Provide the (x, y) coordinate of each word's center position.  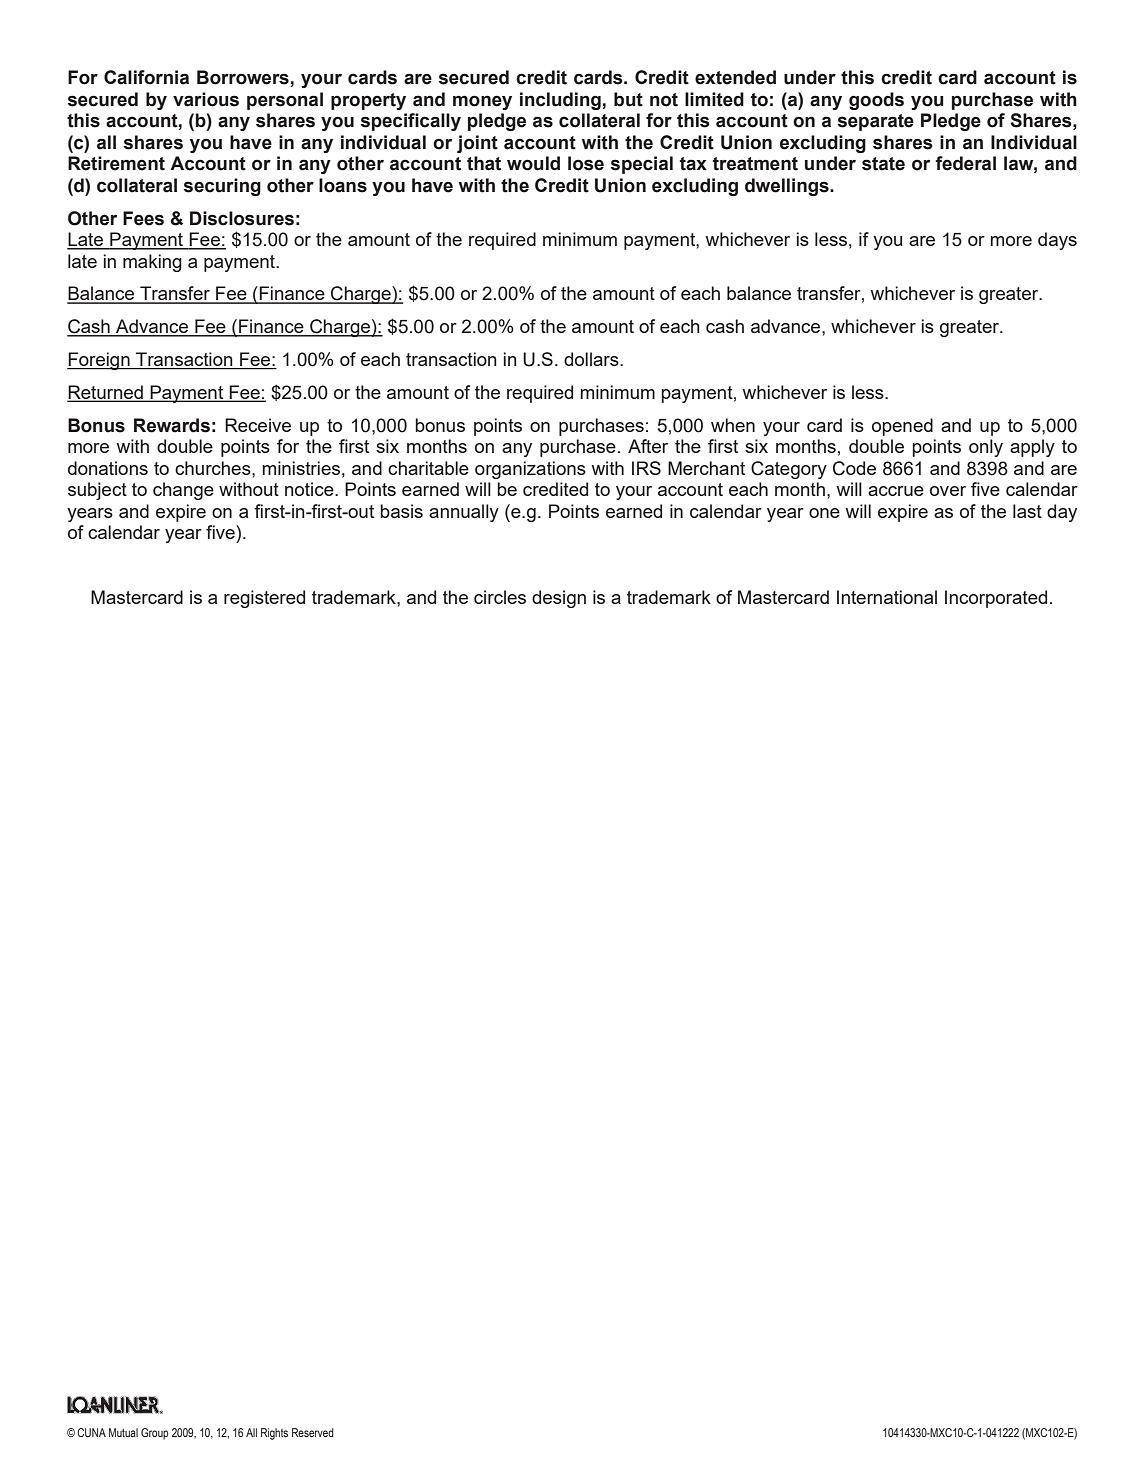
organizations (530, 470)
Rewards (172, 425)
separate (876, 122)
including (560, 101)
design (559, 599)
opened (902, 427)
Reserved (313, 1432)
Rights (274, 1434)
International (887, 597)
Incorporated (996, 599)
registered (264, 599)
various (206, 99)
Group (155, 1434)
